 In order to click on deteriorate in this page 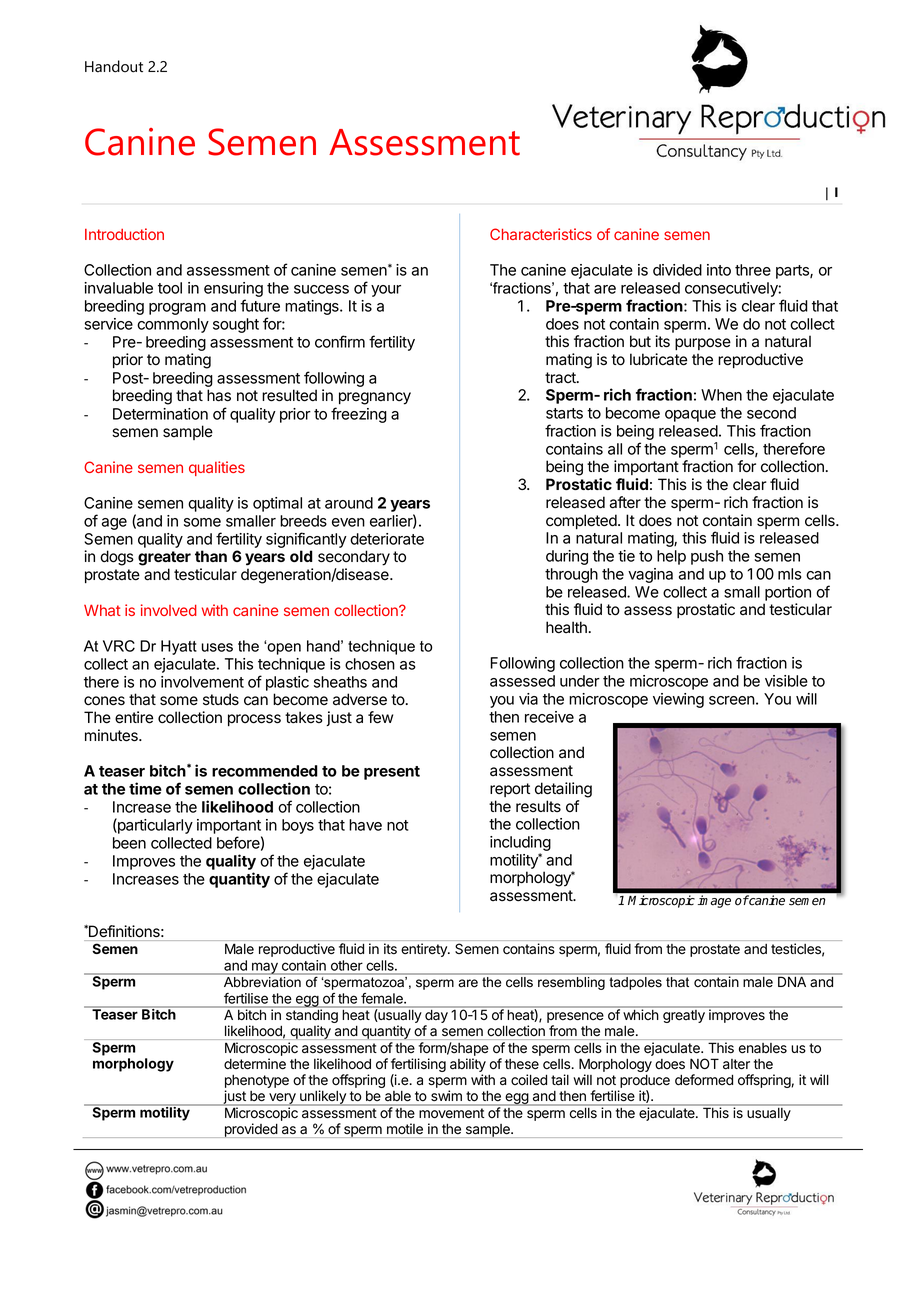, I will do `click(387, 539)`.
